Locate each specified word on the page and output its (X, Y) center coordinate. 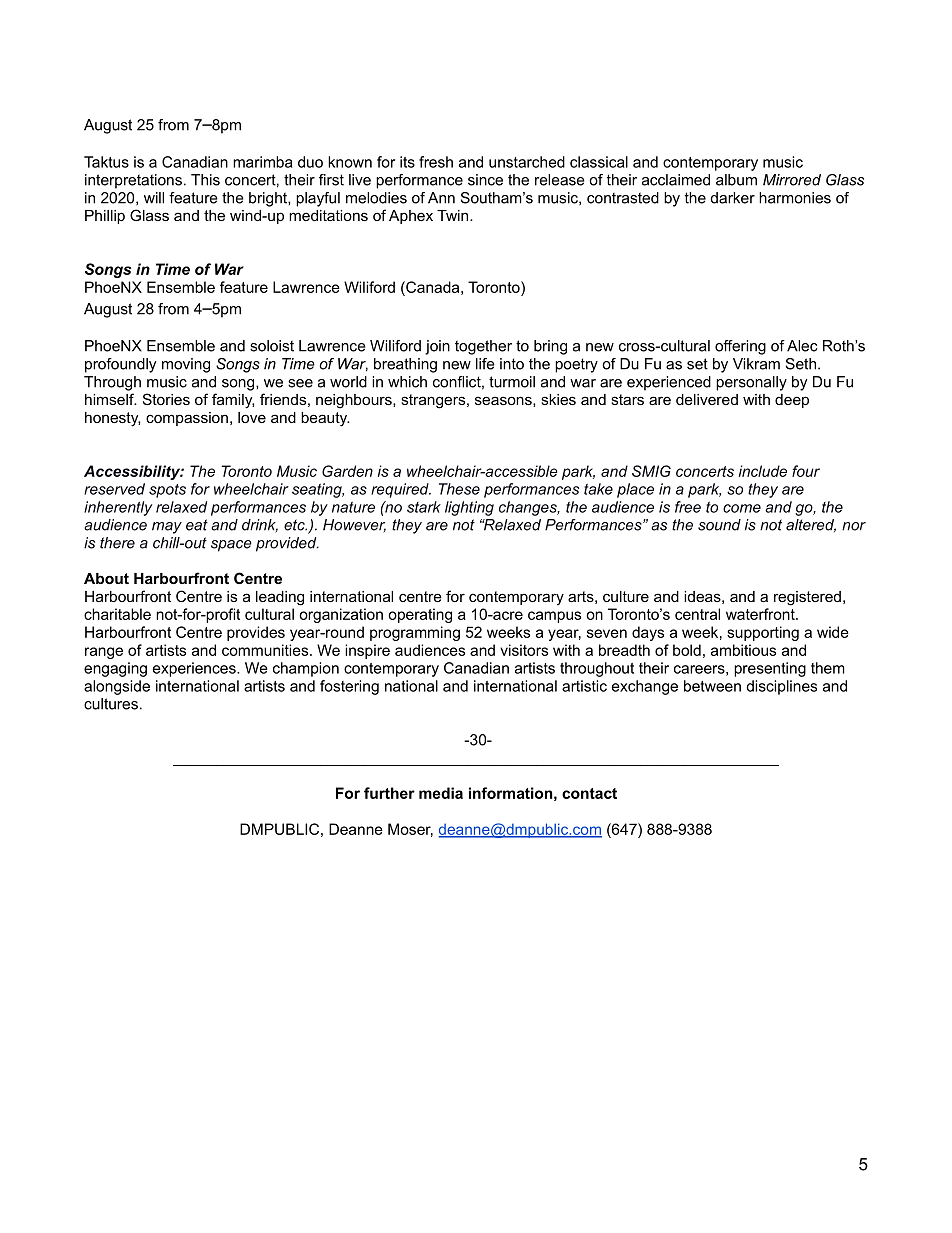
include (763, 471)
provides (256, 633)
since (485, 180)
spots (167, 491)
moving (186, 365)
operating (420, 615)
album (736, 180)
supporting (763, 633)
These (459, 489)
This (205, 180)
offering (740, 347)
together (483, 347)
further (389, 793)
